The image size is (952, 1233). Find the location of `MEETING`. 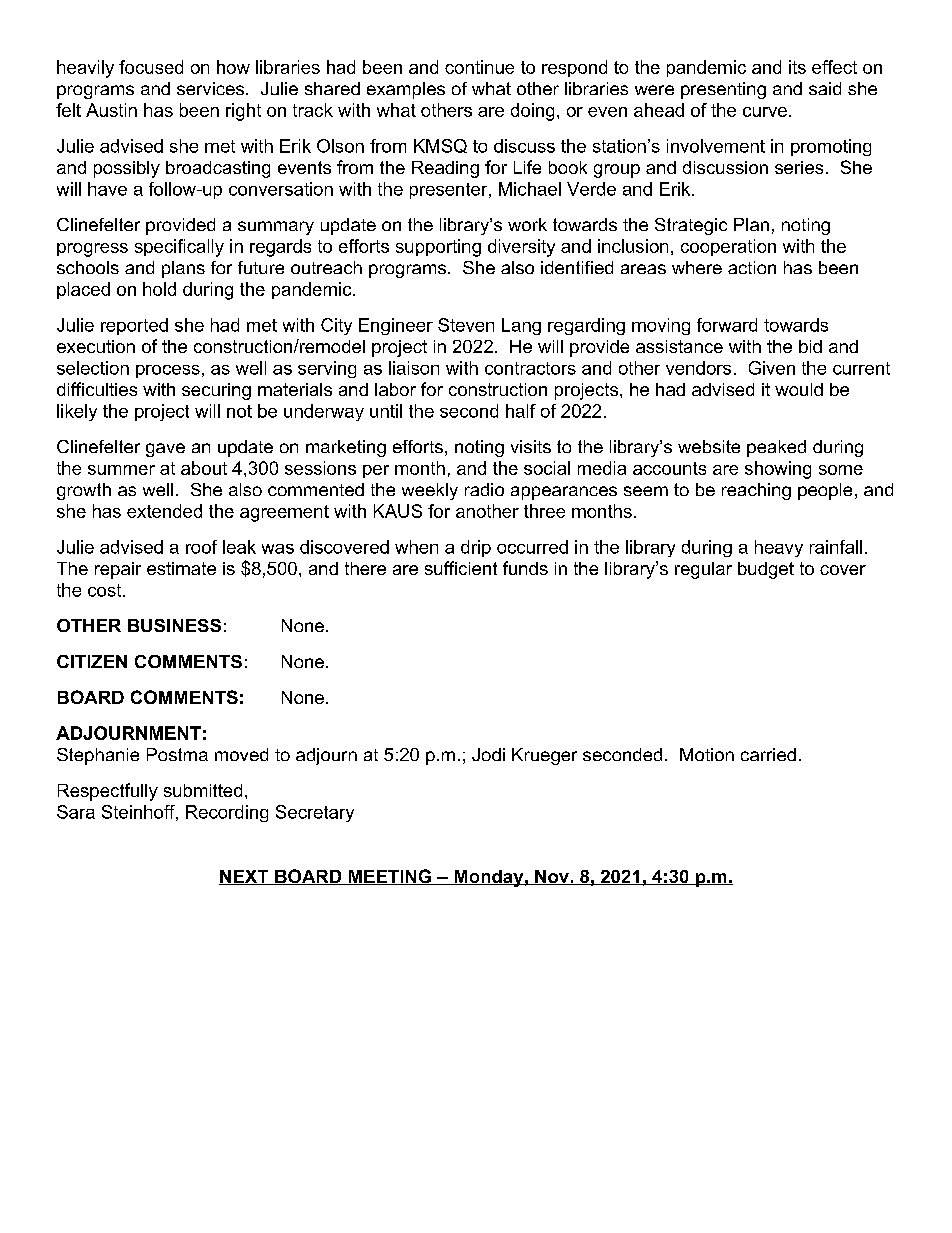

MEETING is located at coordinates (390, 877).
